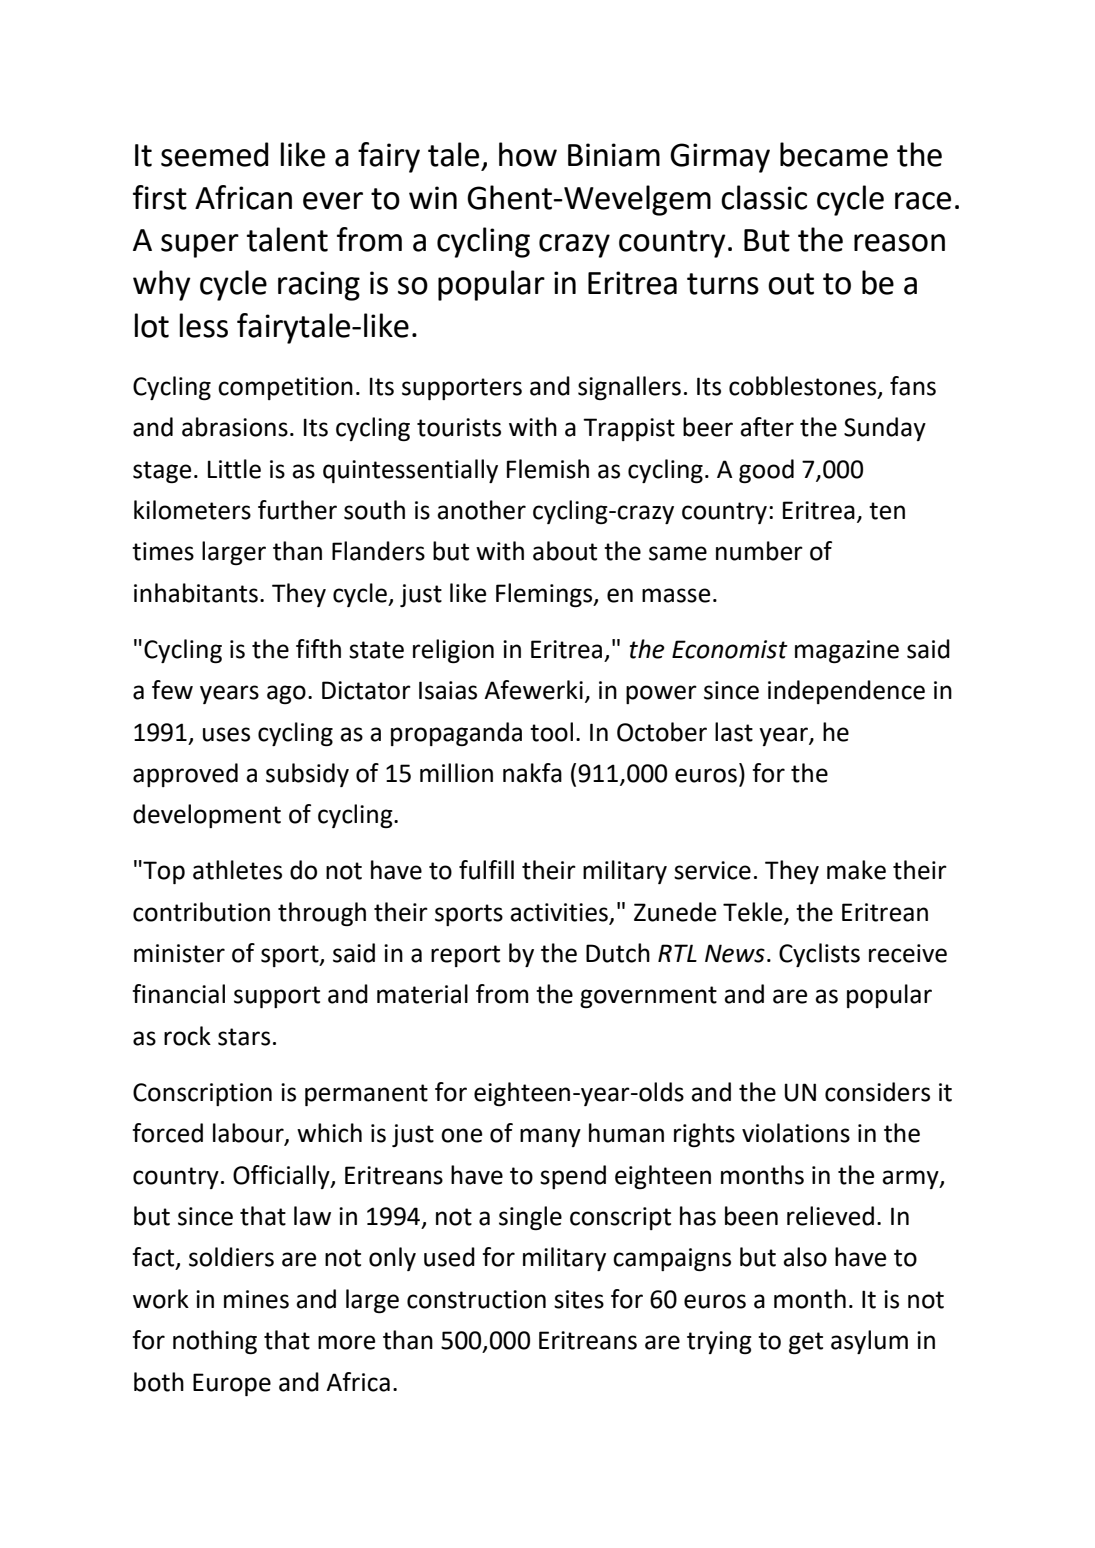  I want to click on tool, so click(551, 732).
